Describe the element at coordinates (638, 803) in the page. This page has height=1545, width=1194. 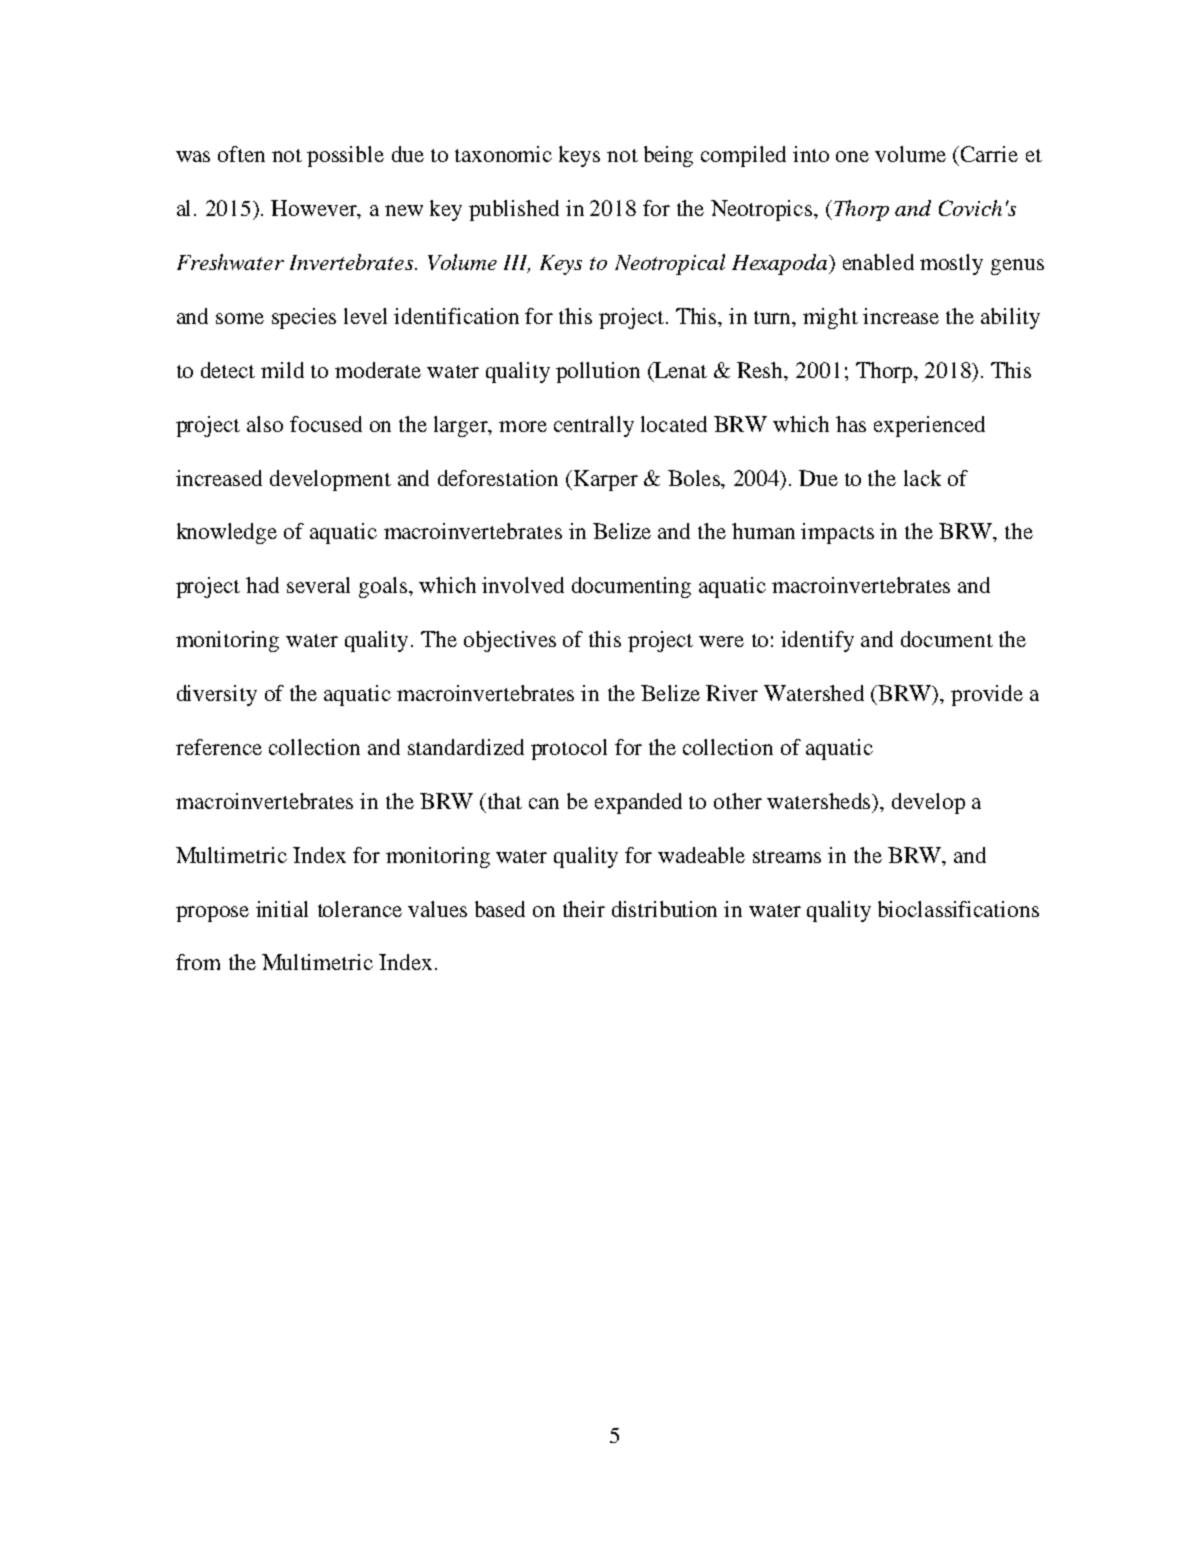
I see `expanded` at that location.
